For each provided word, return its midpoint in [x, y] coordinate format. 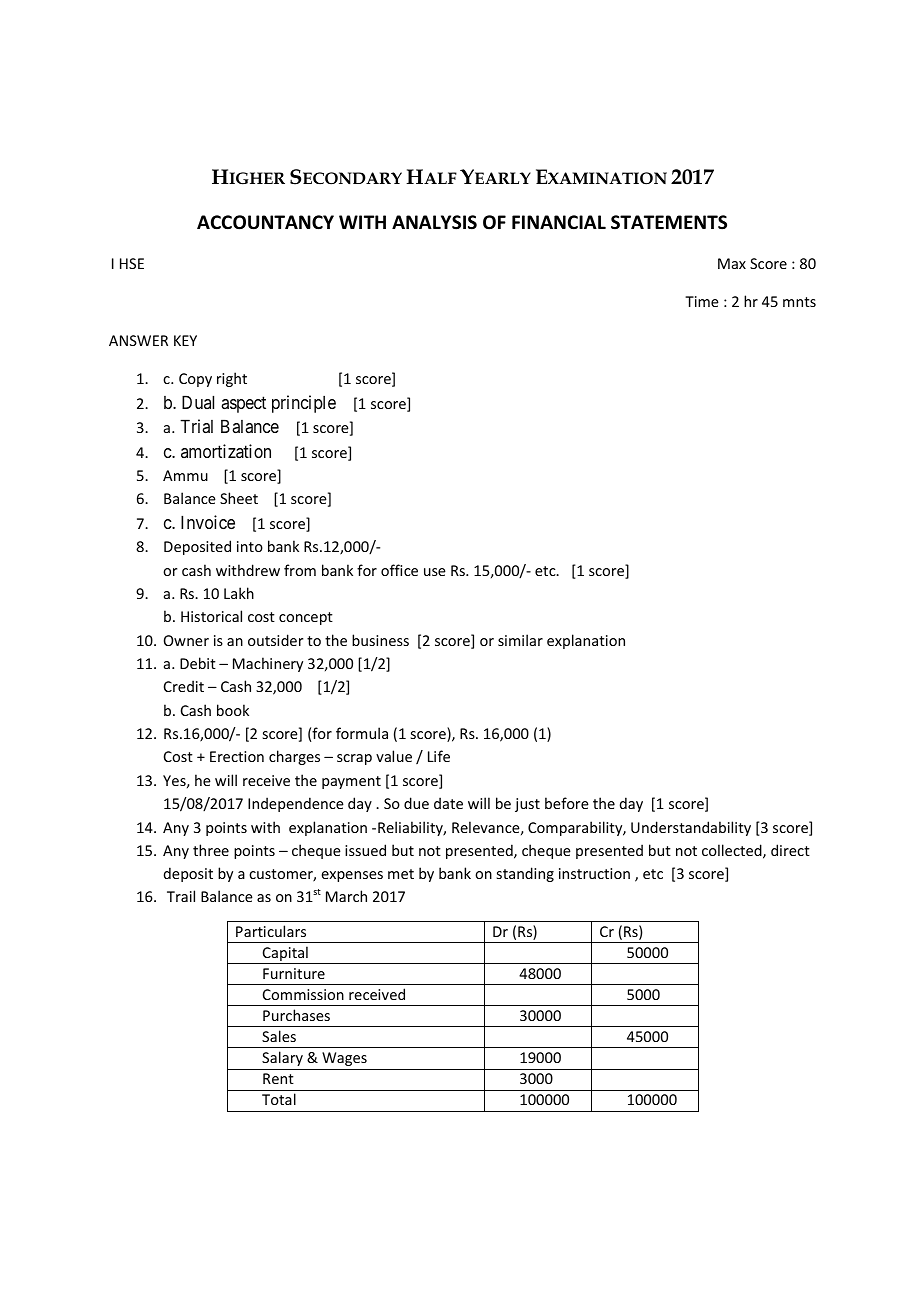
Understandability [691, 828]
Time [702, 301]
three [211, 850]
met [401, 874]
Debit [198, 663]
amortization [226, 451]
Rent [278, 1078]
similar [520, 640]
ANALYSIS [434, 222]
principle [304, 404]
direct [790, 850]
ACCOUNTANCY [265, 222]
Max [732, 263]
